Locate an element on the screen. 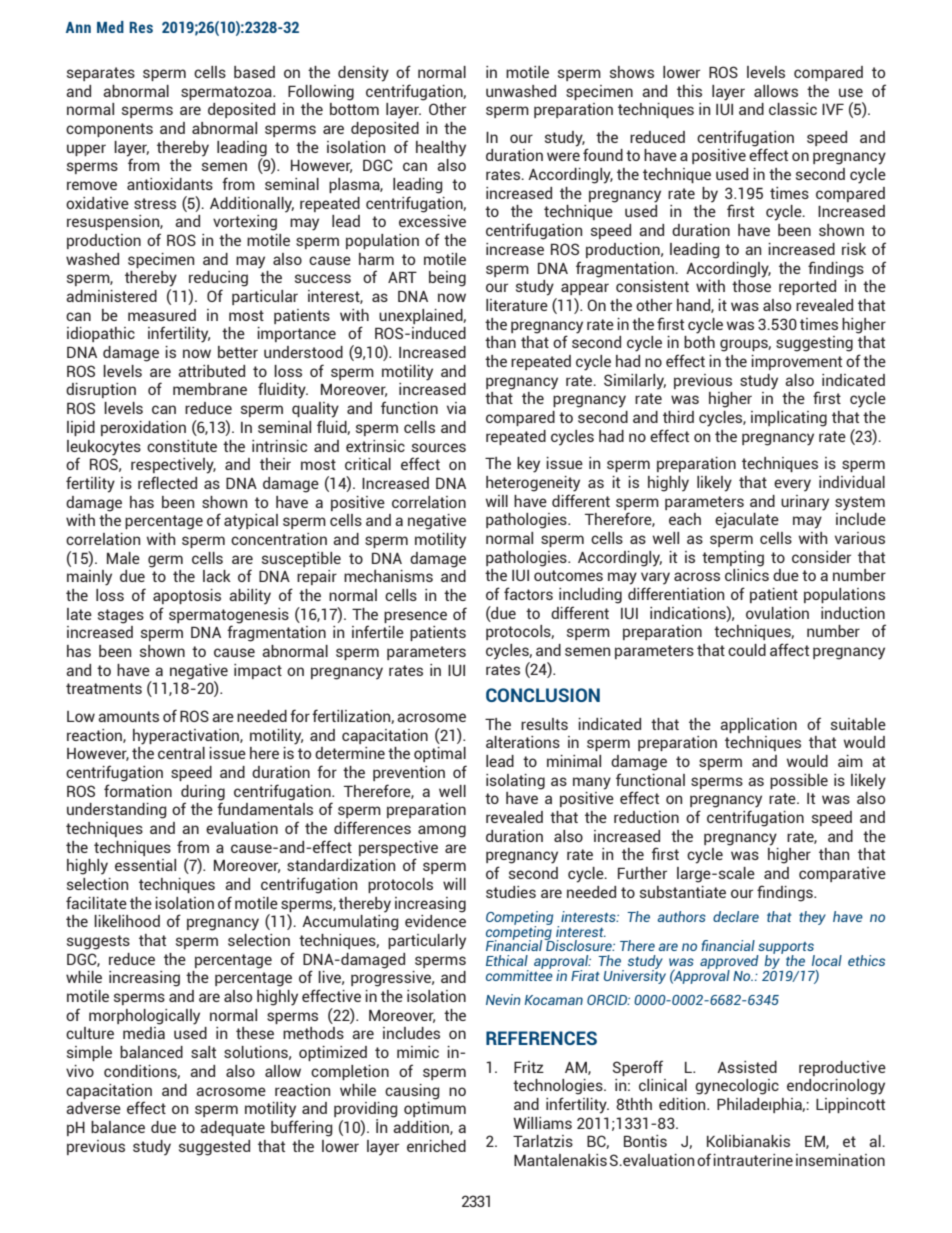 This screenshot has height=1233, width=952. possible is located at coordinates (799, 781).
